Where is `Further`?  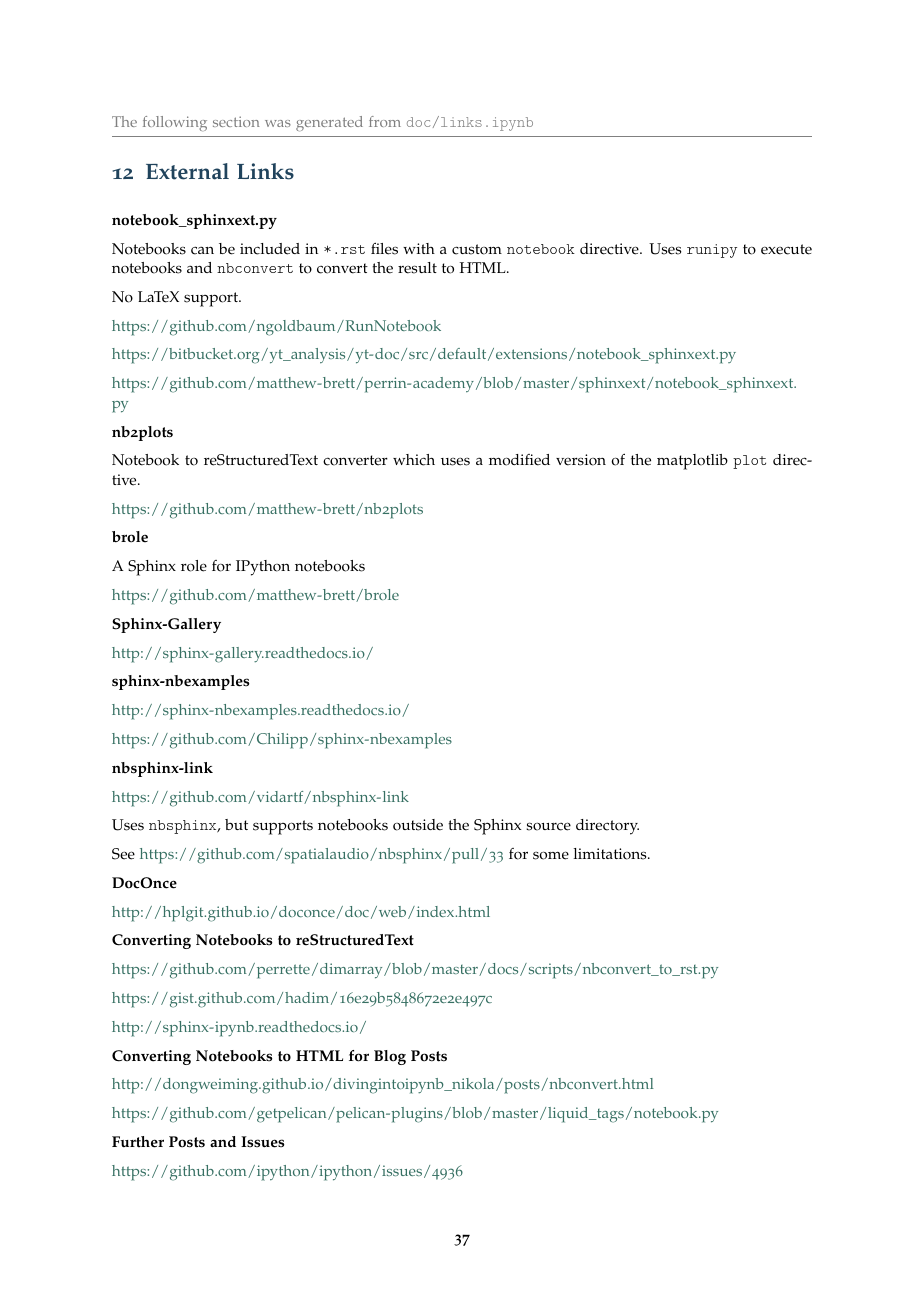 Further is located at coordinates (138, 1142).
